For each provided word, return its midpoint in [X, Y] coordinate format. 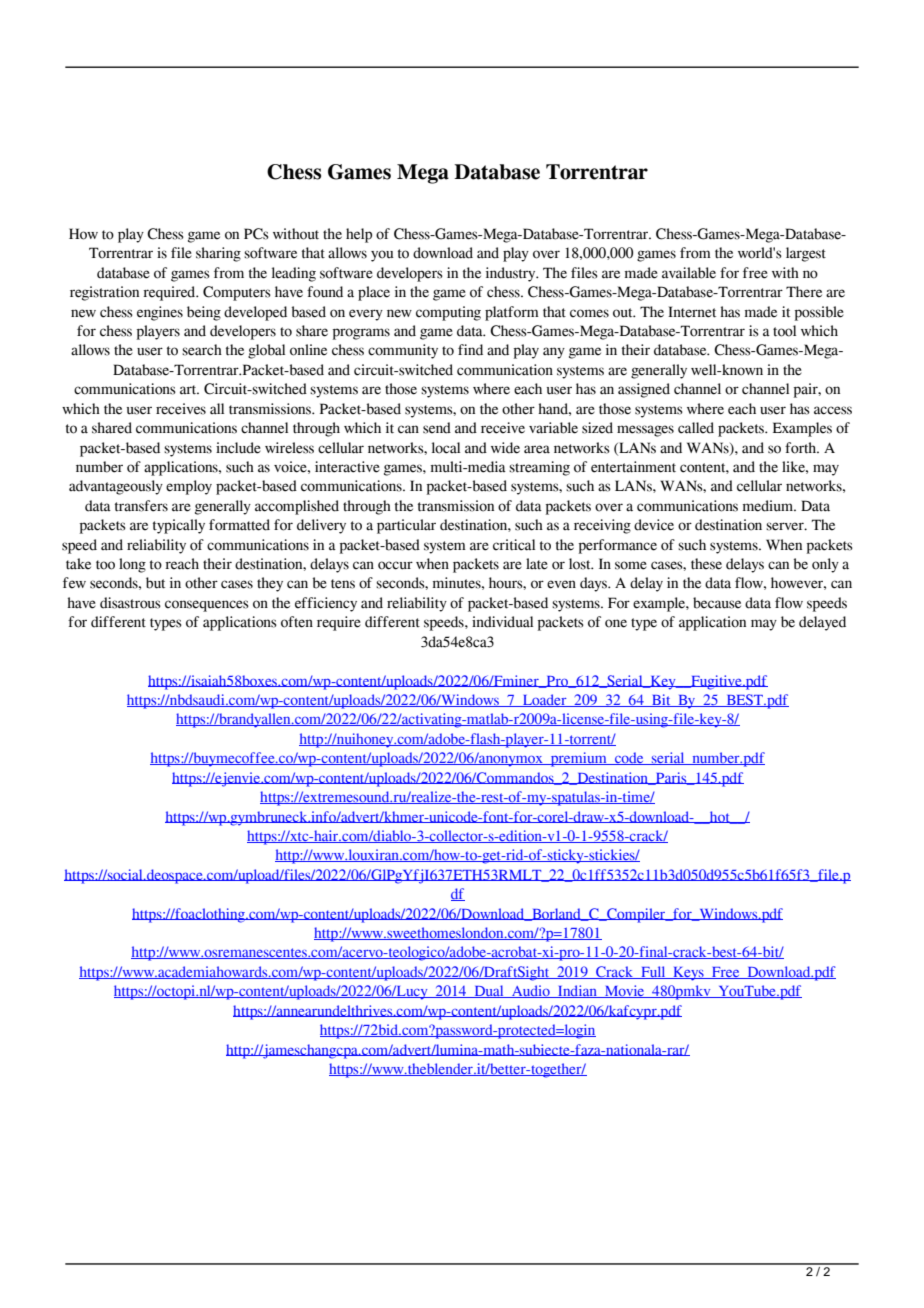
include [238, 448]
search [202, 350]
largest [806, 254]
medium [769, 506]
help [359, 235]
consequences [207, 606]
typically [179, 526]
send [437, 428]
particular [406, 526]
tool [784, 331]
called [696, 428]
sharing [218, 254]
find [470, 350]
